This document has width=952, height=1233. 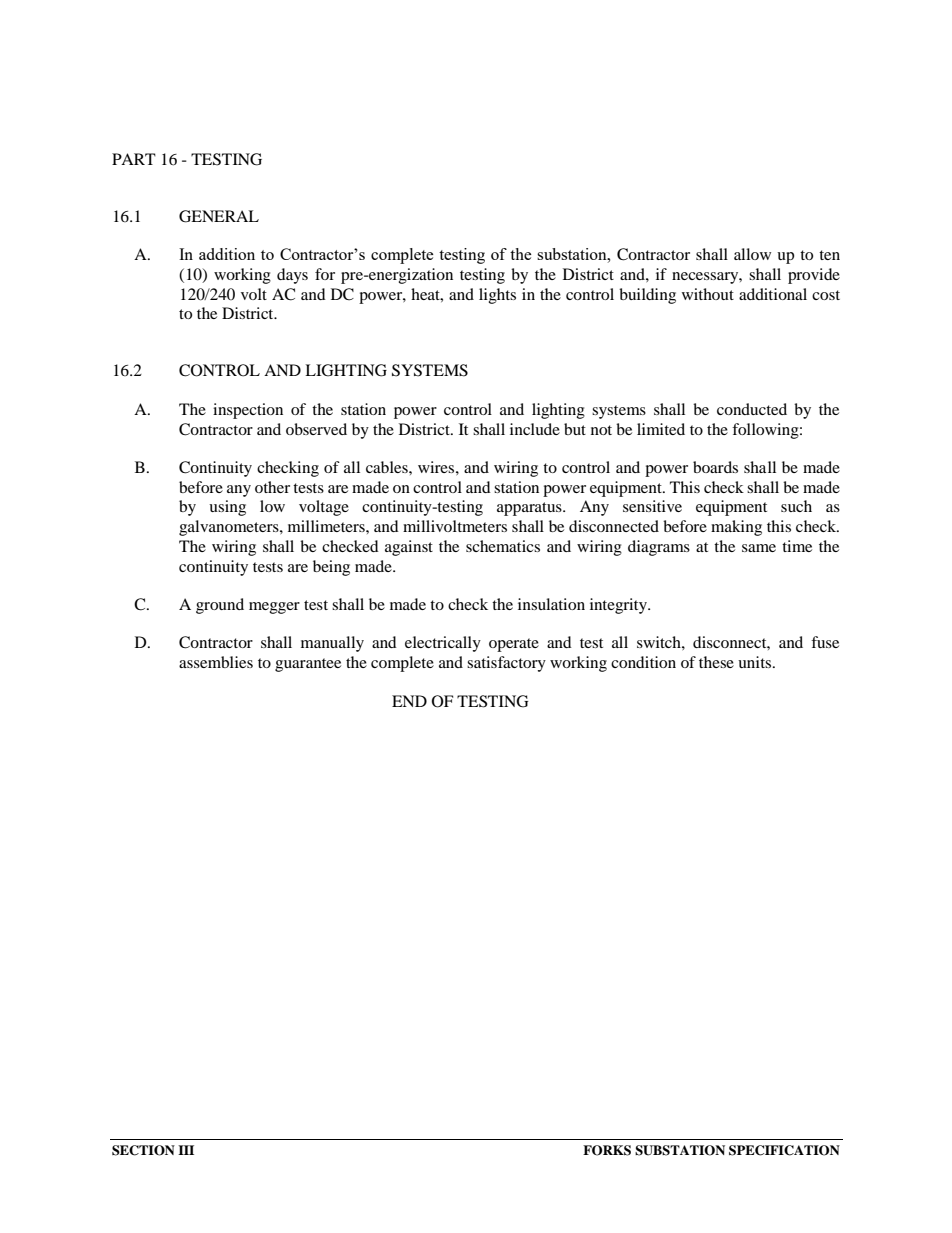 I want to click on III, so click(x=186, y=1150).
